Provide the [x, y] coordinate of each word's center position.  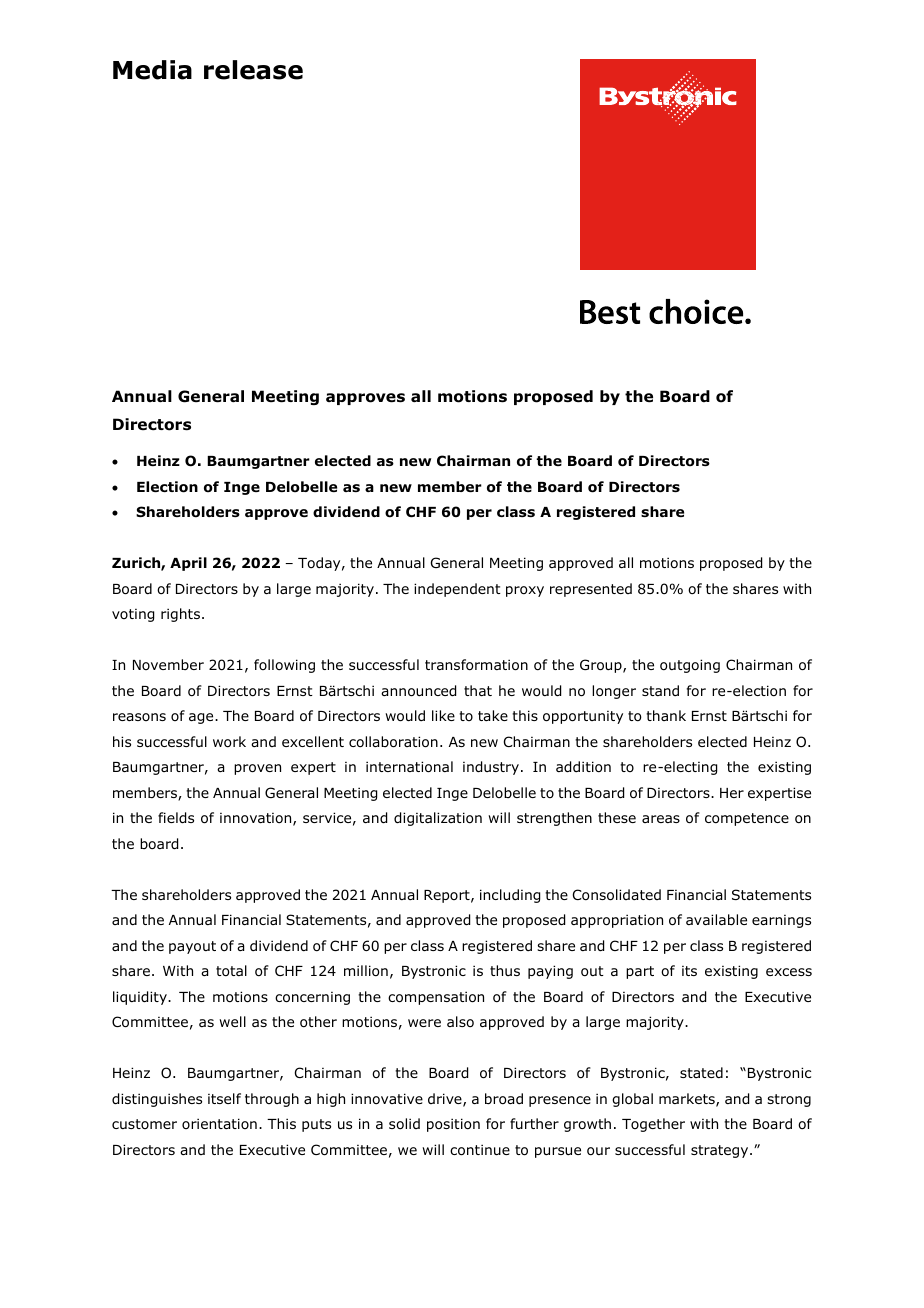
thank [666, 715]
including [510, 896]
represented [591, 590]
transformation [476, 665]
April [188, 564]
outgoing [690, 666]
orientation [219, 1123]
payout [192, 947]
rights [180, 615]
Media [152, 70]
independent [457, 590]
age [202, 718]
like [443, 715]
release [253, 70]
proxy [525, 591]
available [716, 919]
